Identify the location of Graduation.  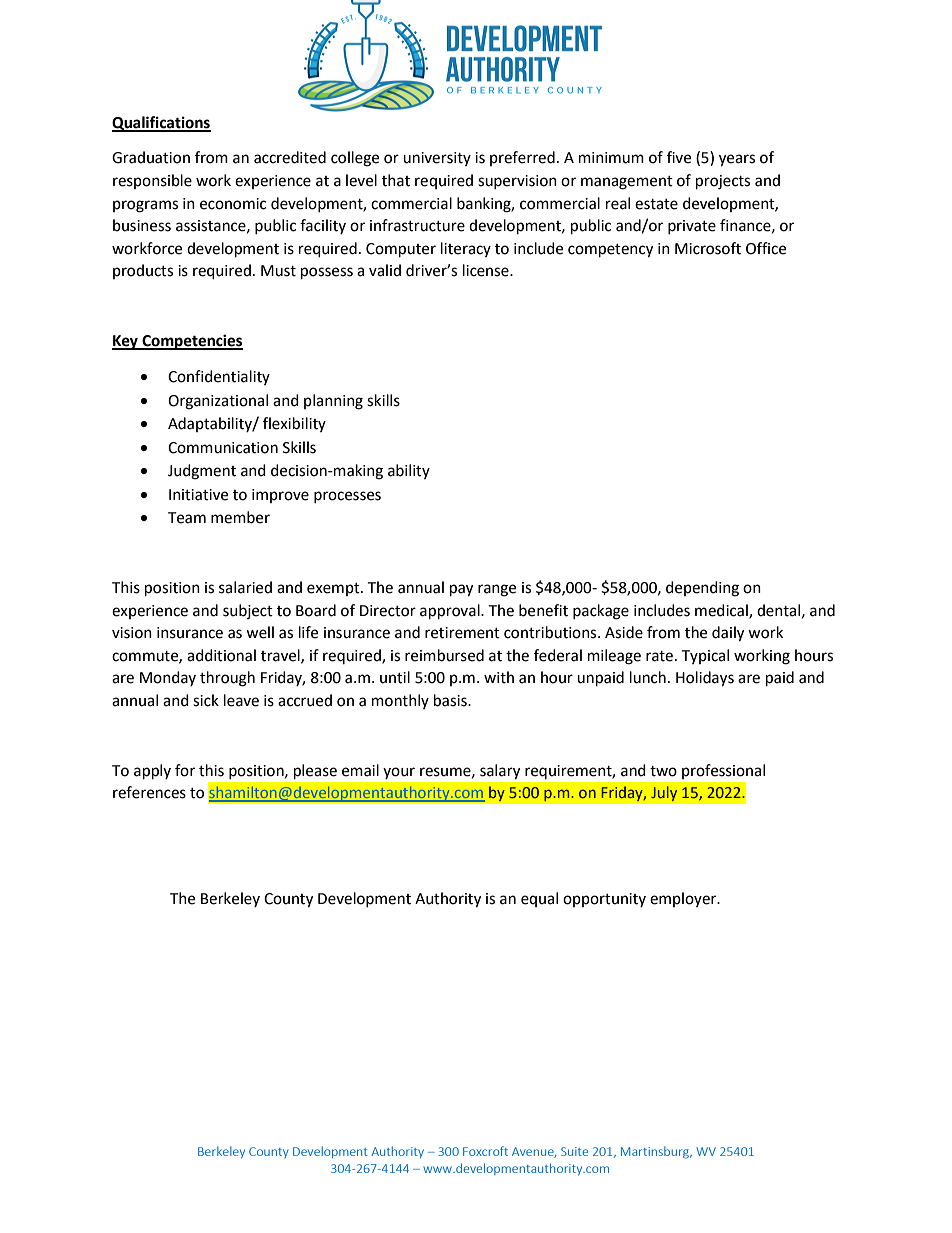
(151, 157).
